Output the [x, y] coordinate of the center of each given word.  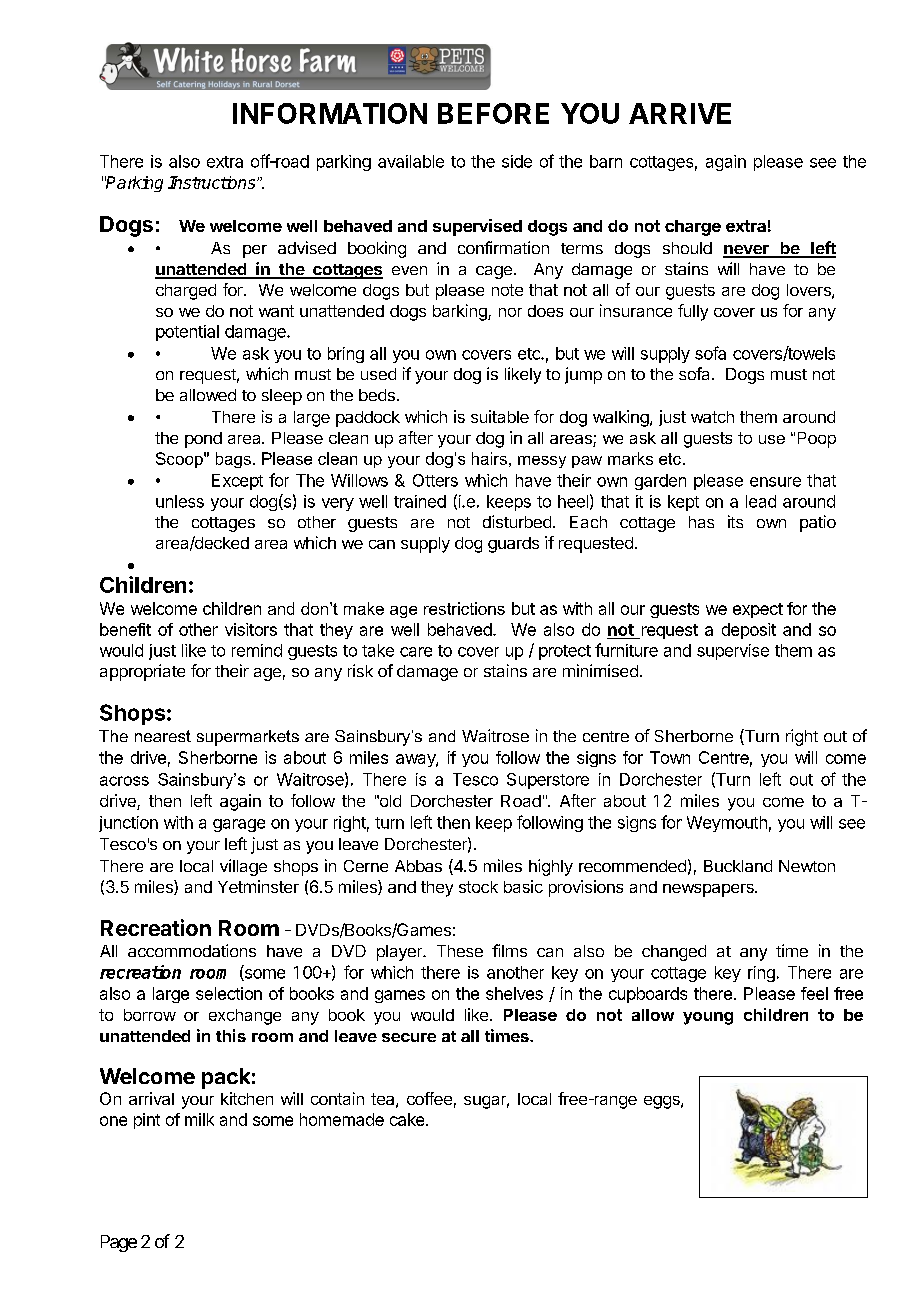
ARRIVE [680, 113]
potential [187, 333]
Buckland [738, 866]
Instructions [213, 182]
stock [478, 887]
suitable [500, 416]
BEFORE [493, 113]
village [243, 867]
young [708, 1018]
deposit [749, 631]
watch [712, 417]
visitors [251, 629]
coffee [429, 1098]
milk [199, 1119]
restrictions [464, 608]
